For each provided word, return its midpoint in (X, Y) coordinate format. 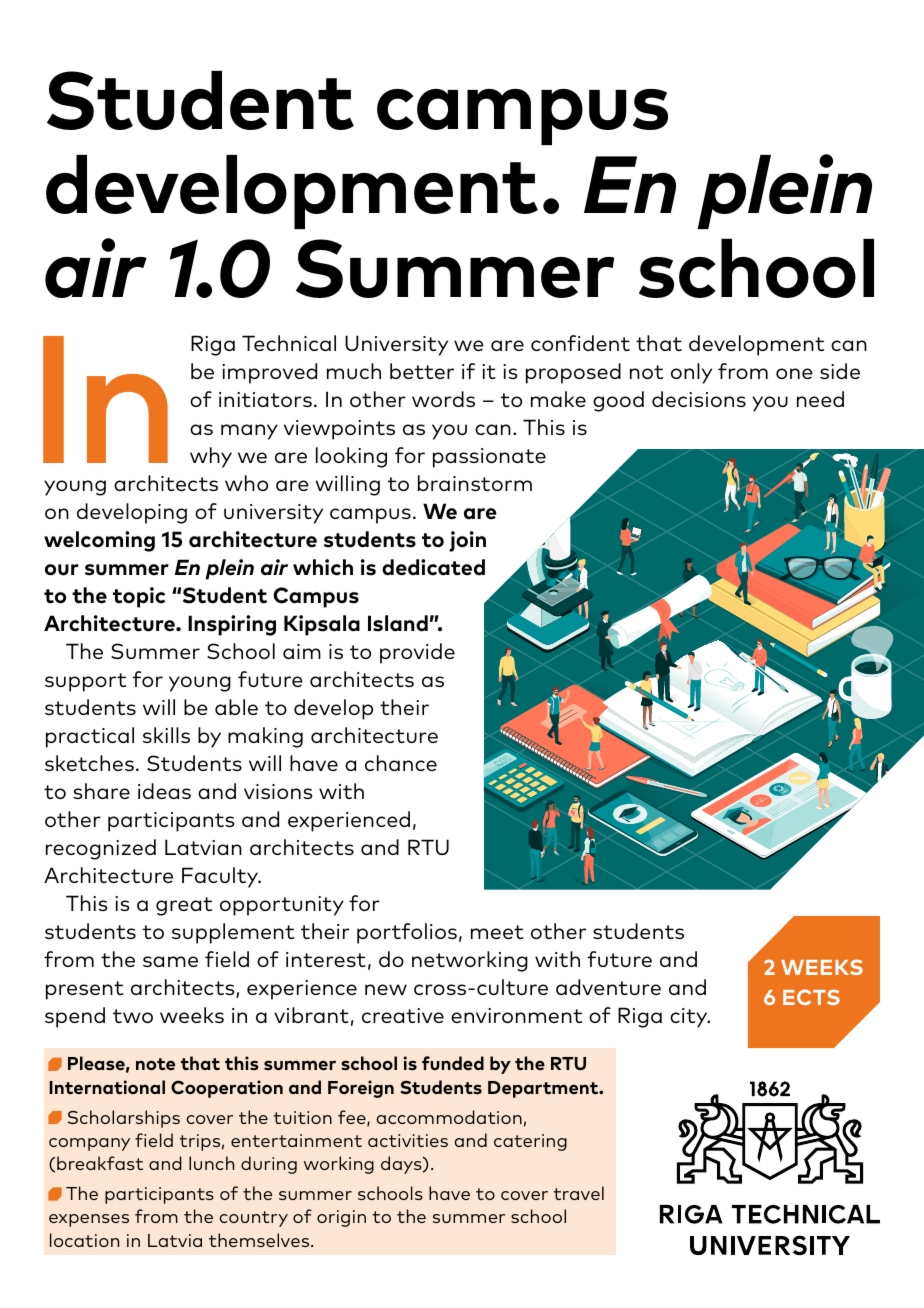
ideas (164, 791)
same (170, 961)
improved (269, 373)
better (422, 371)
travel (578, 1193)
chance (401, 763)
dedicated (433, 567)
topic (139, 597)
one (794, 373)
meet (497, 932)
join (467, 541)
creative (403, 1015)
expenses (89, 1220)
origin (341, 1218)
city (690, 1018)
